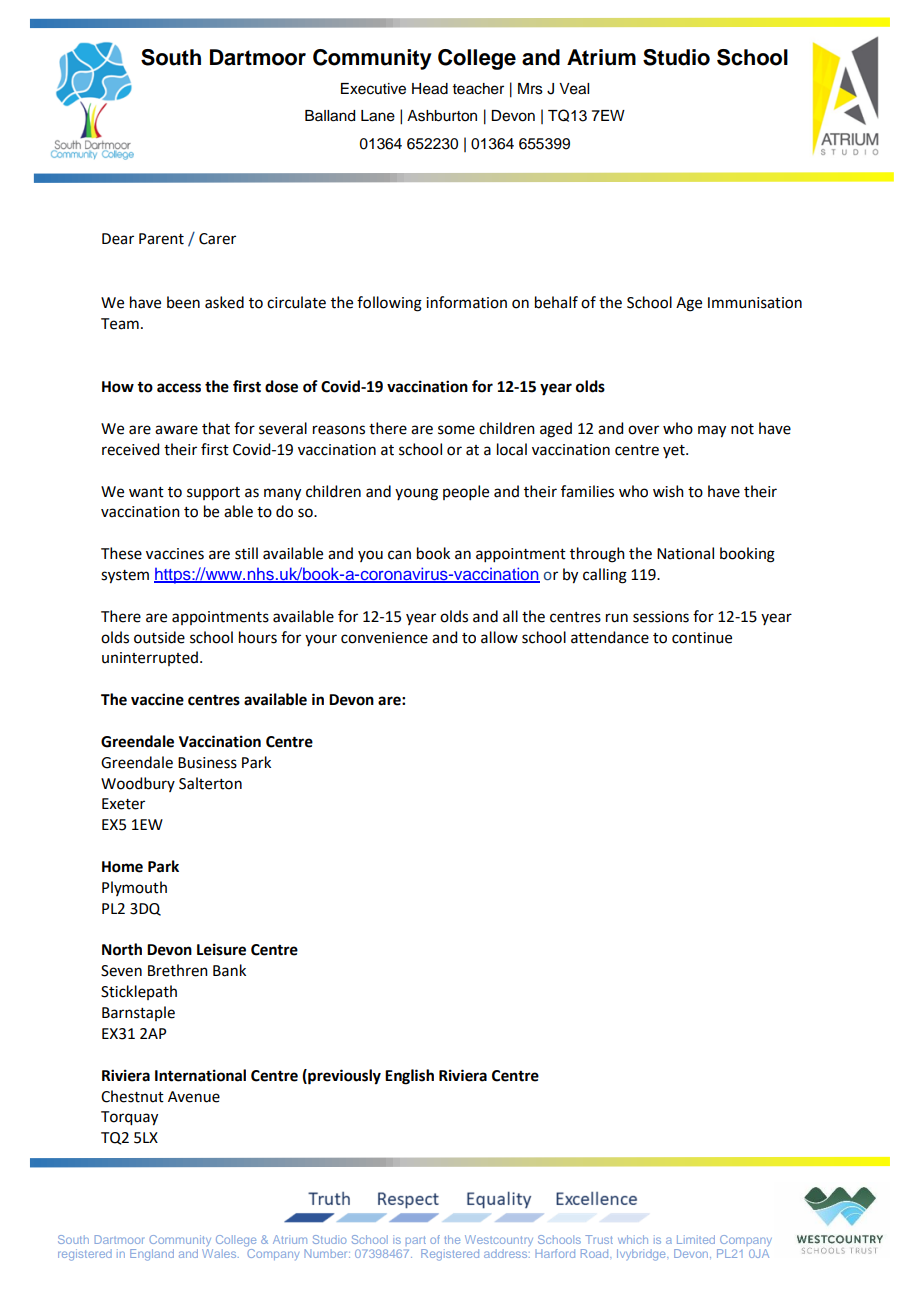  What do you see at coordinates (213, 494) in the page?
I see `support` at bounding box center [213, 494].
